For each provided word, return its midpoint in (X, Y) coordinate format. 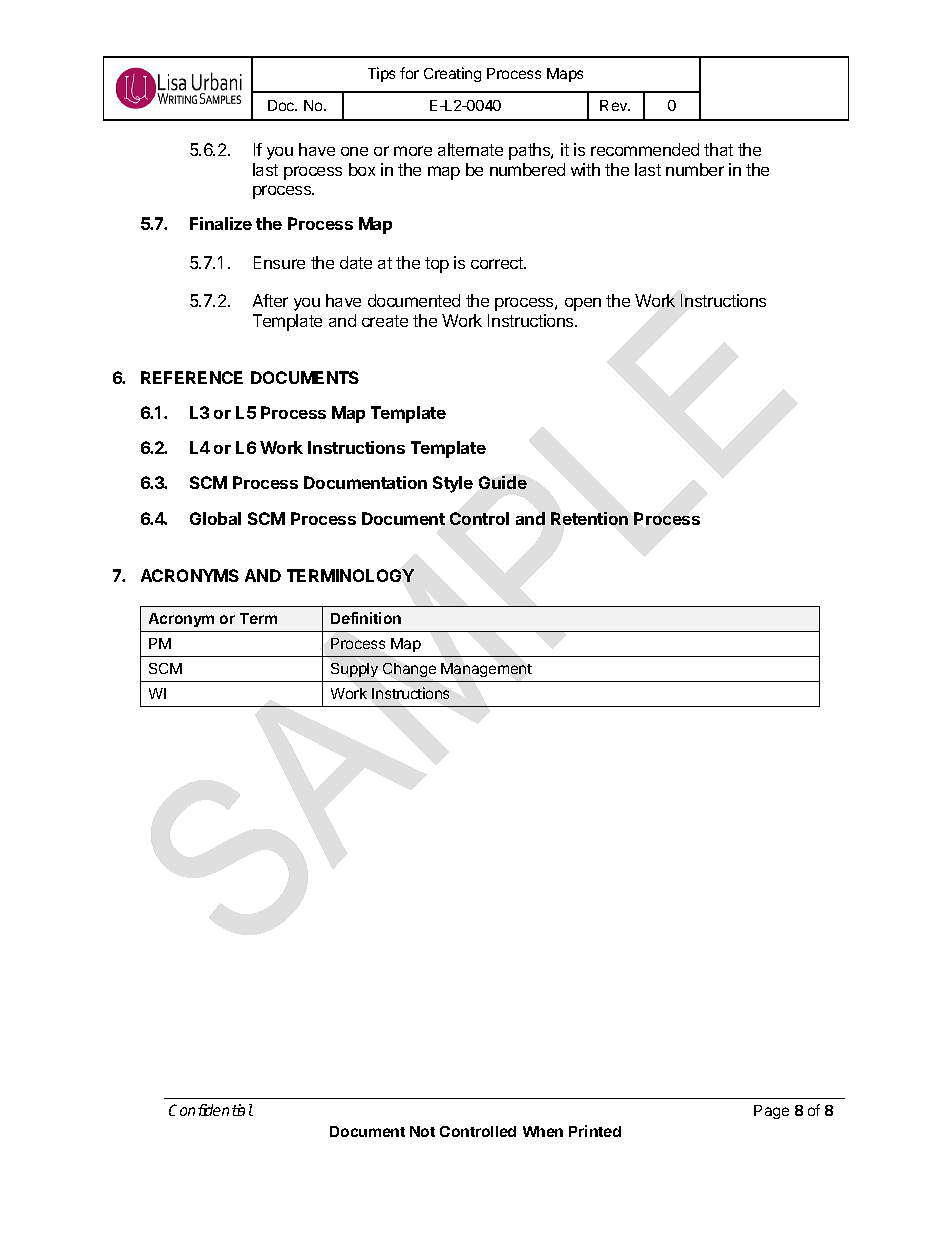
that (718, 149)
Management (486, 670)
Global (215, 518)
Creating (452, 74)
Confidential (211, 1110)
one (354, 151)
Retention (589, 518)
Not (422, 1131)
